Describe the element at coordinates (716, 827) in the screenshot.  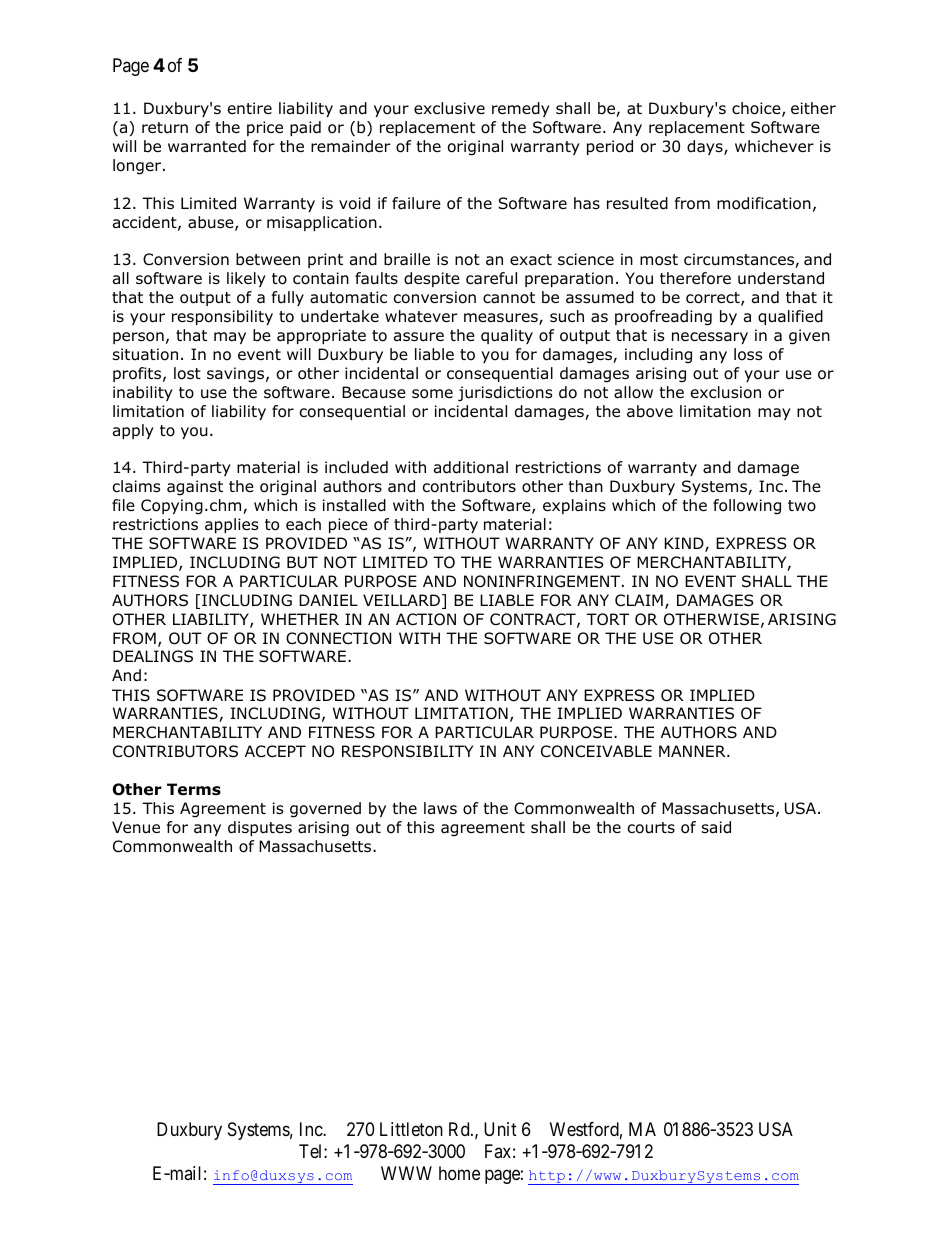
I see `said` at that location.
